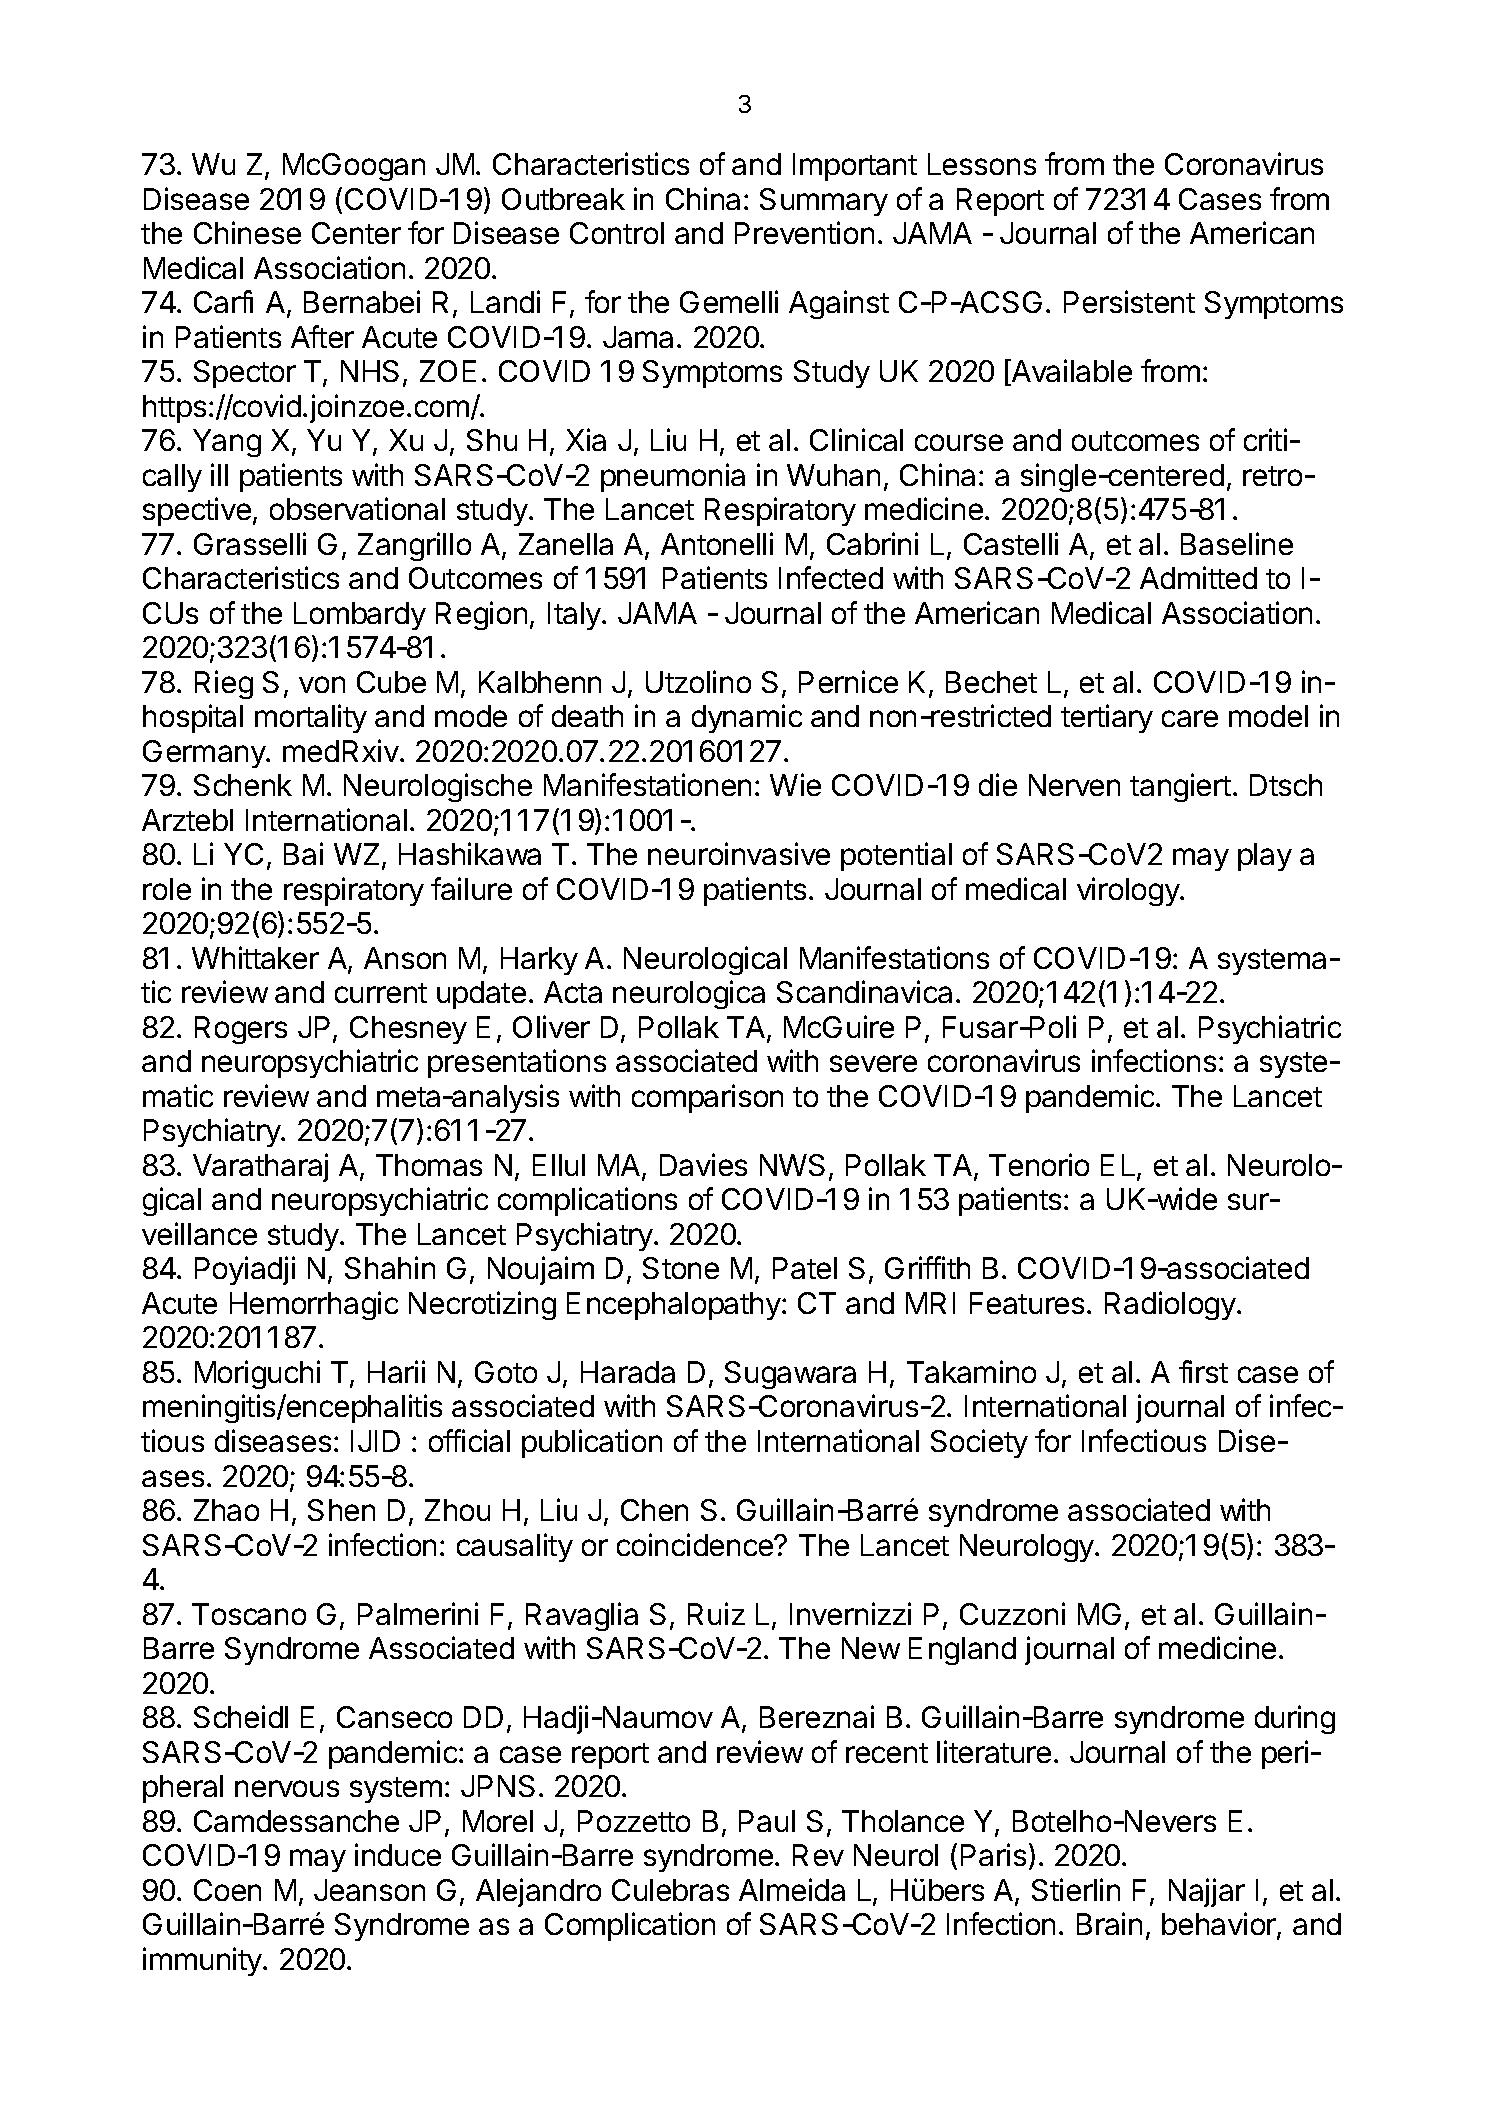  What do you see at coordinates (1198, 577) in the screenshot?
I see `Admitted` at bounding box center [1198, 577].
